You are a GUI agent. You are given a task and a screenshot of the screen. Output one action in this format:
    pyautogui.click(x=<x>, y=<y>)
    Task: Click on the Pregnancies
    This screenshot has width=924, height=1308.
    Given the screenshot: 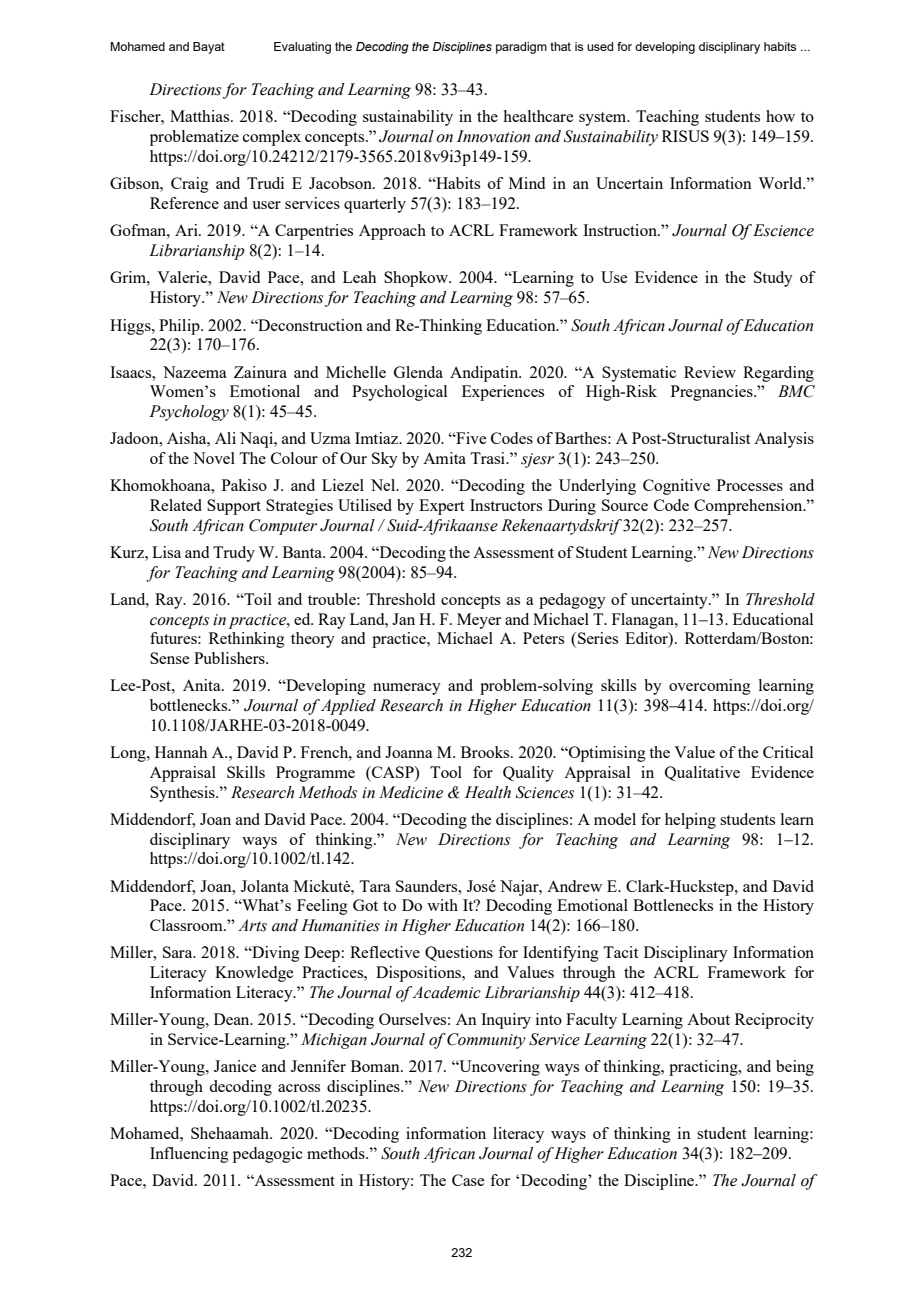 What is the action you would take?
    pyautogui.click(x=713, y=393)
